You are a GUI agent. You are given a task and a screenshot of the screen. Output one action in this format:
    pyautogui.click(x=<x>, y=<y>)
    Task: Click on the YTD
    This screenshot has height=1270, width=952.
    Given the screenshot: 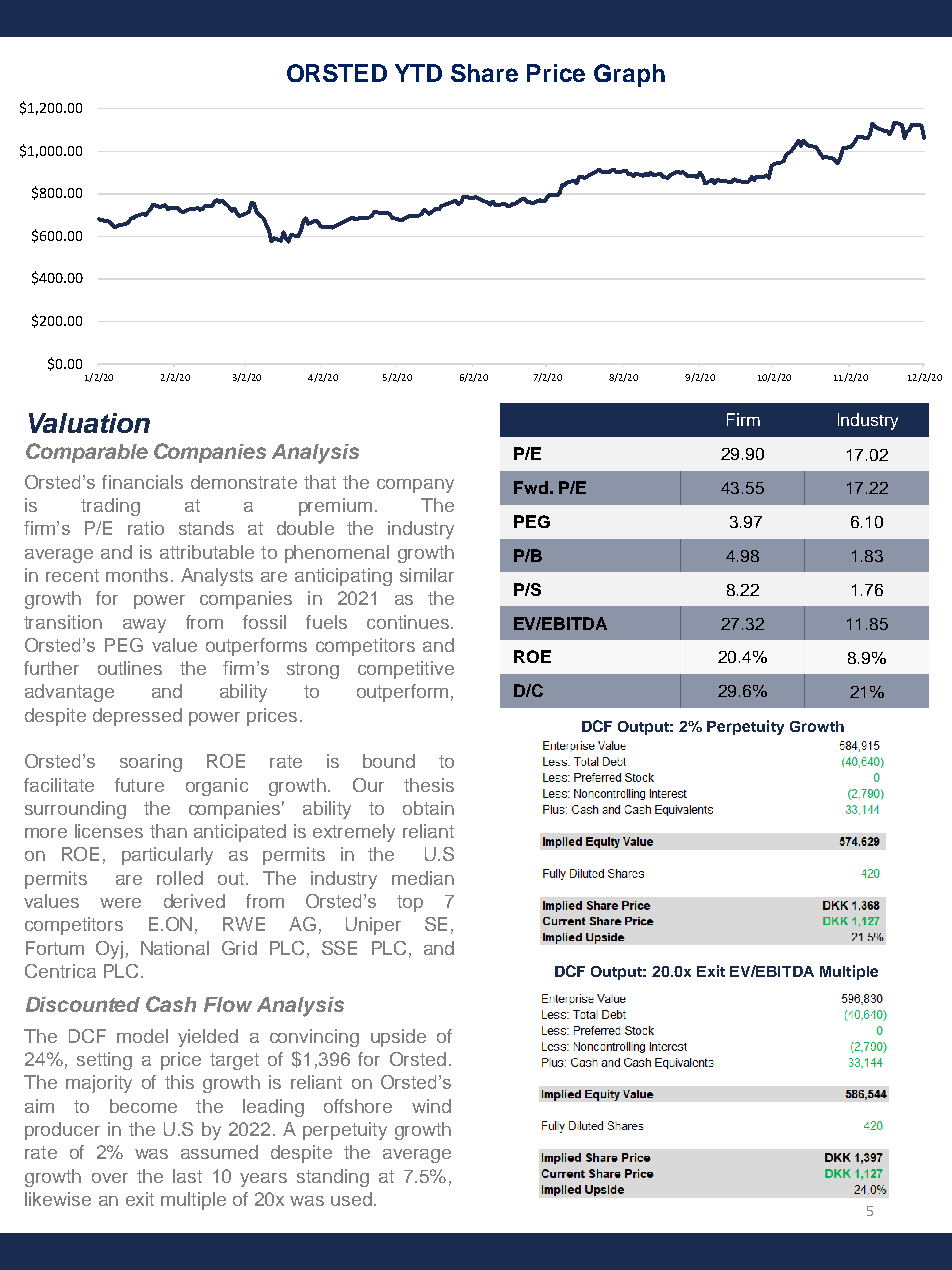 What is the action you would take?
    pyautogui.click(x=418, y=73)
